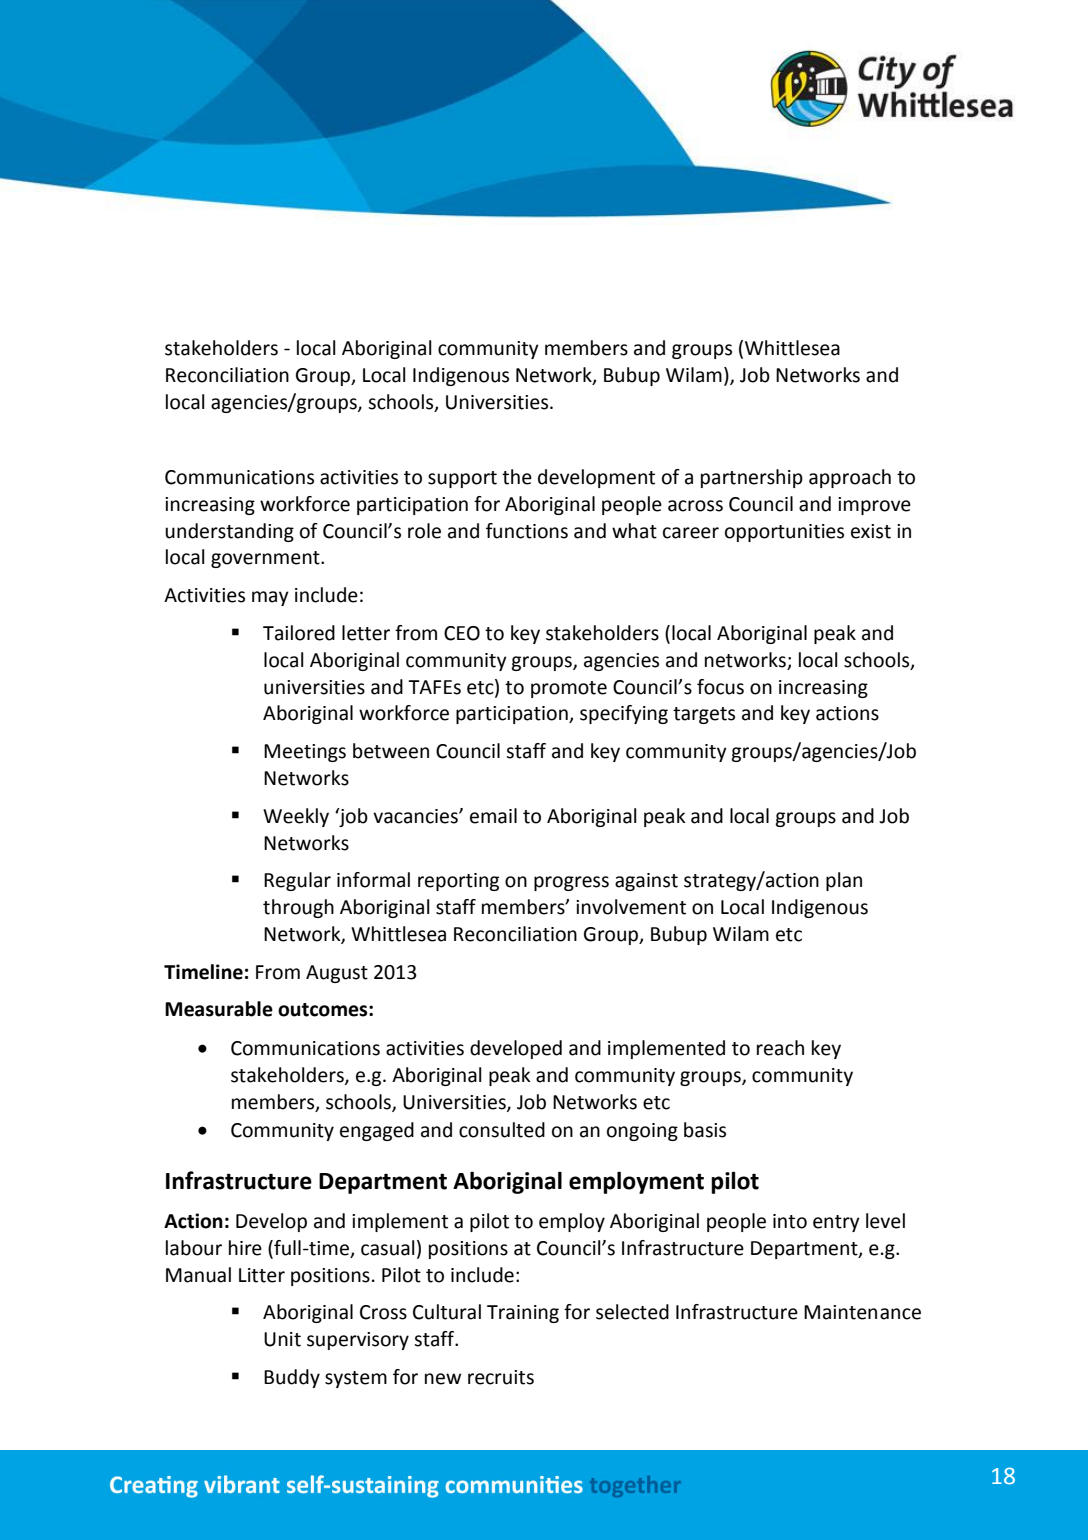 Image resolution: width=1088 pixels, height=1540 pixels. I want to click on functions, so click(527, 531).
